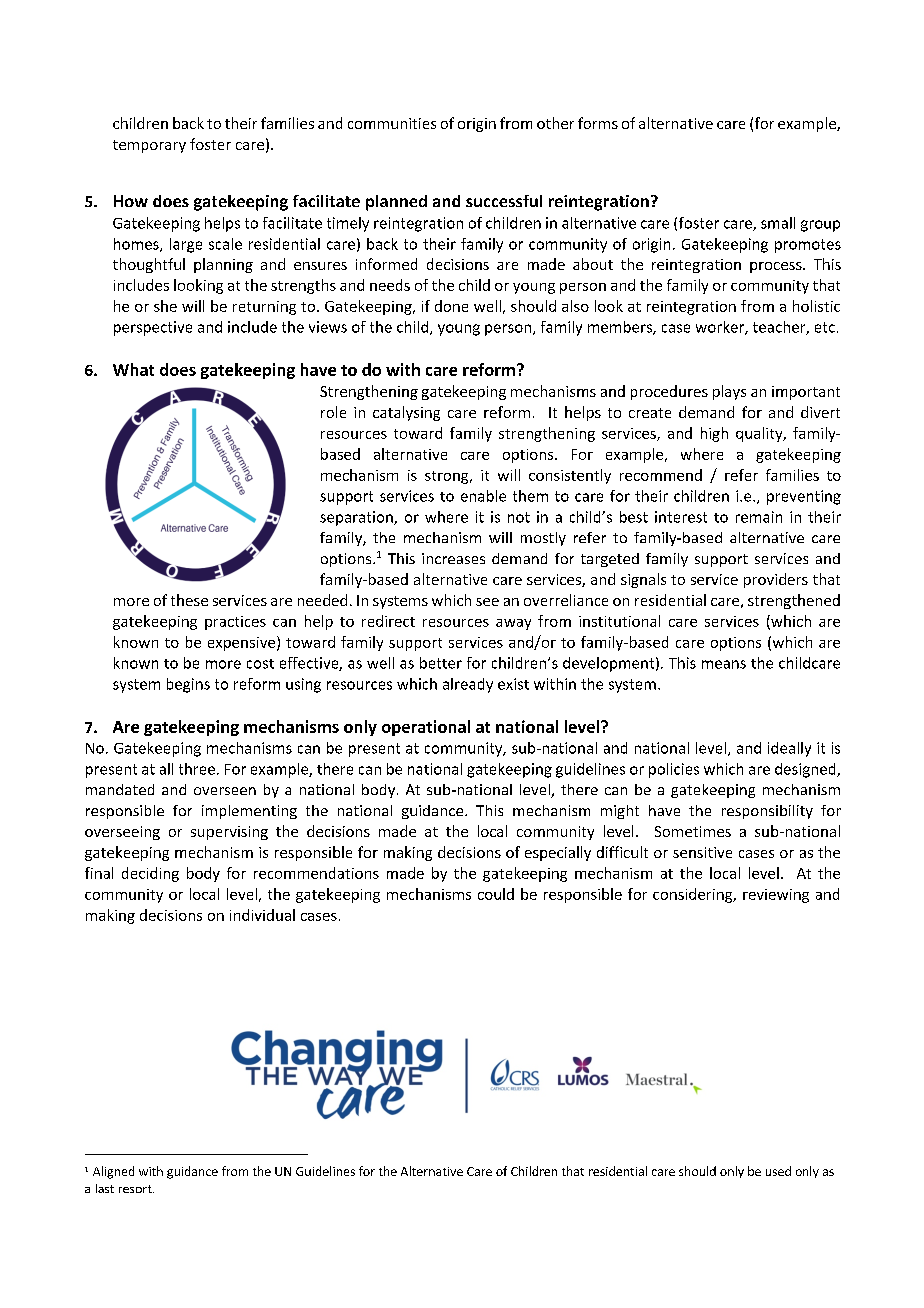 The height and width of the page is (1308, 924). What do you see at coordinates (483, 496) in the page?
I see `enable` at bounding box center [483, 496].
